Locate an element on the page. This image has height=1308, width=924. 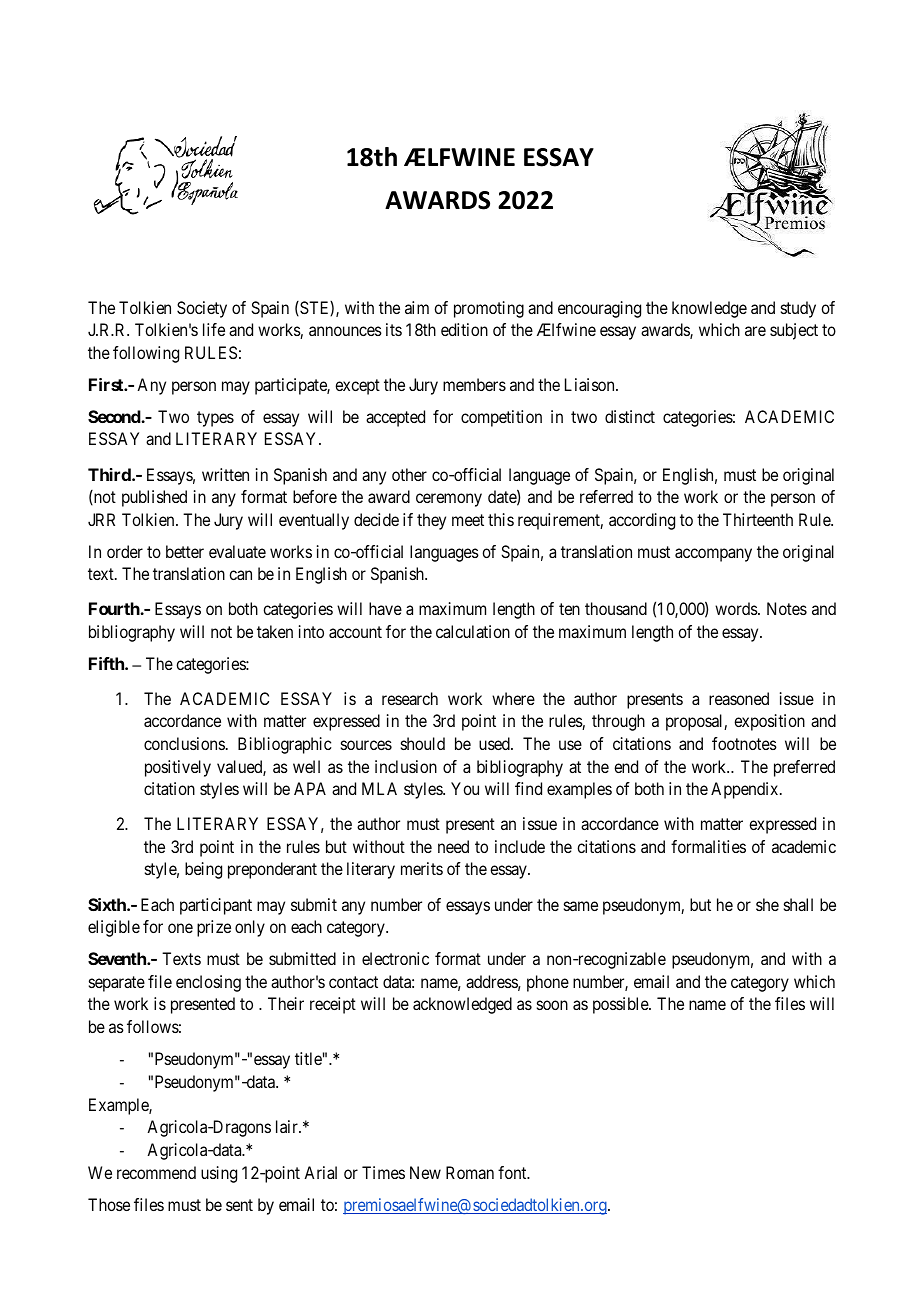
recommend is located at coordinates (156, 1172).
